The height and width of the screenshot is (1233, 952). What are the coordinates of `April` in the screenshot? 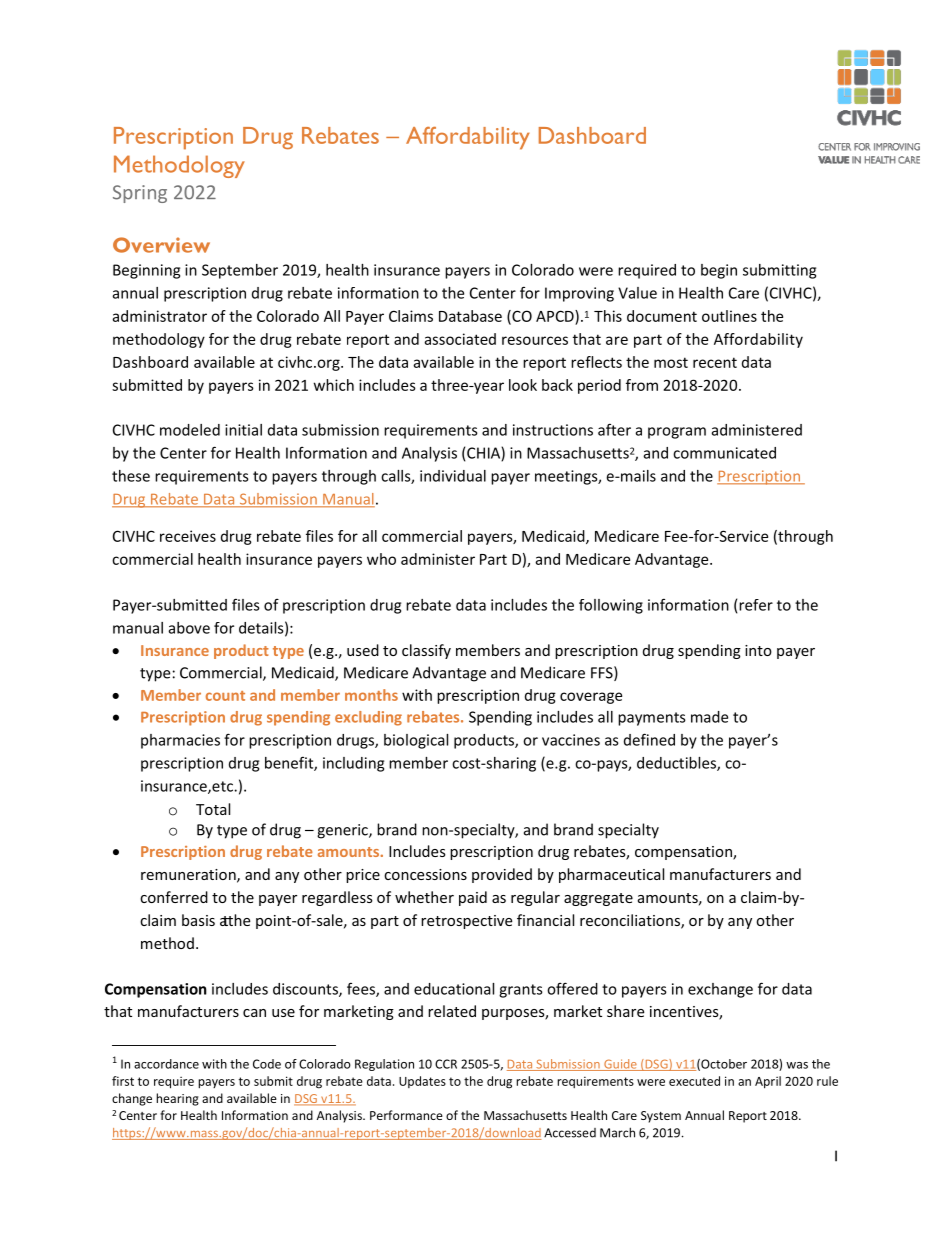 It's located at (768, 1082).
